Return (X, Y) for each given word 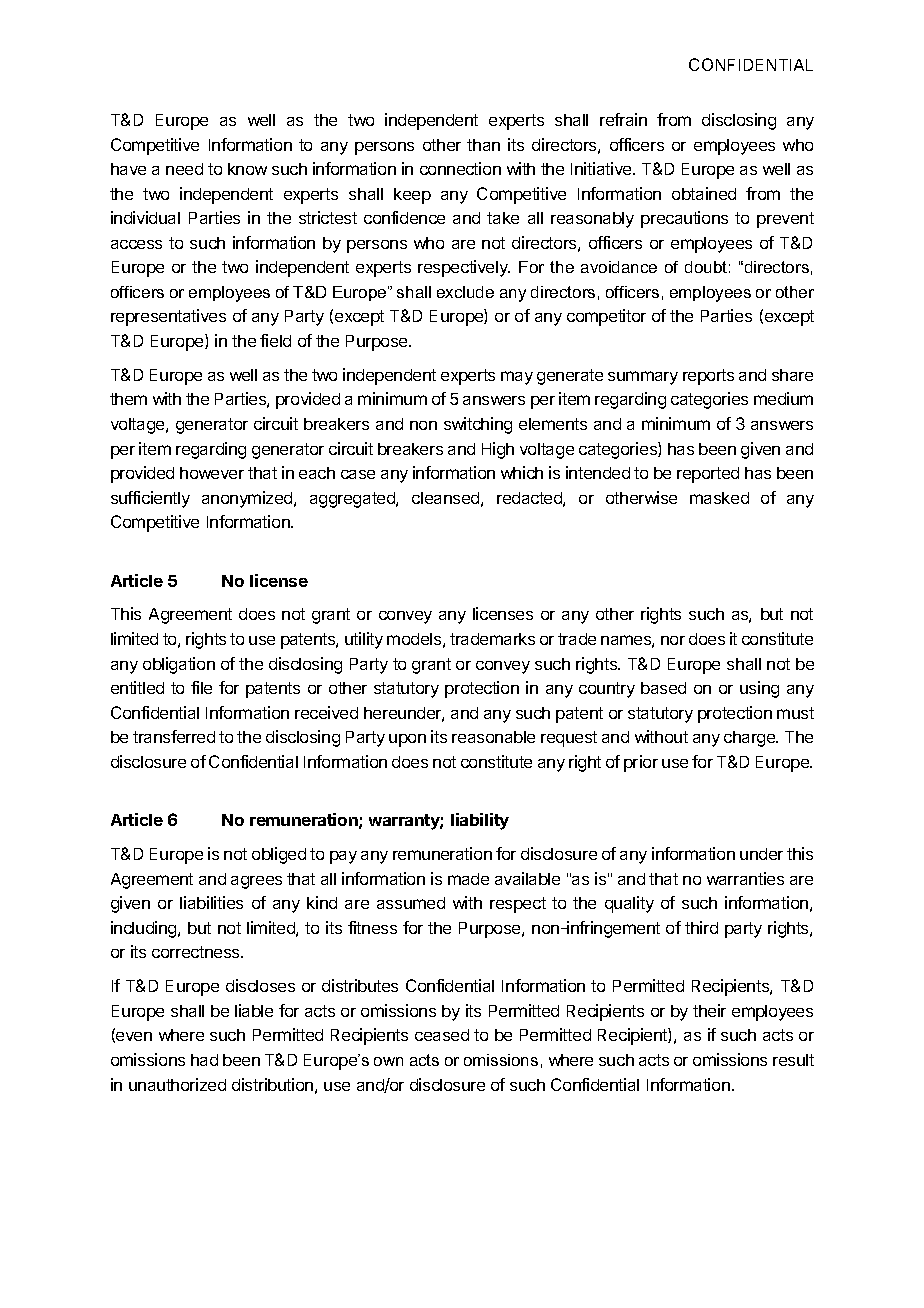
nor (673, 640)
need (184, 169)
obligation (179, 665)
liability (480, 821)
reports (708, 377)
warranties (745, 878)
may (517, 378)
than (483, 145)
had (204, 1060)
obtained (704, 193)
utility (364, 640)
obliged (279, 855)
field (275, 340)
